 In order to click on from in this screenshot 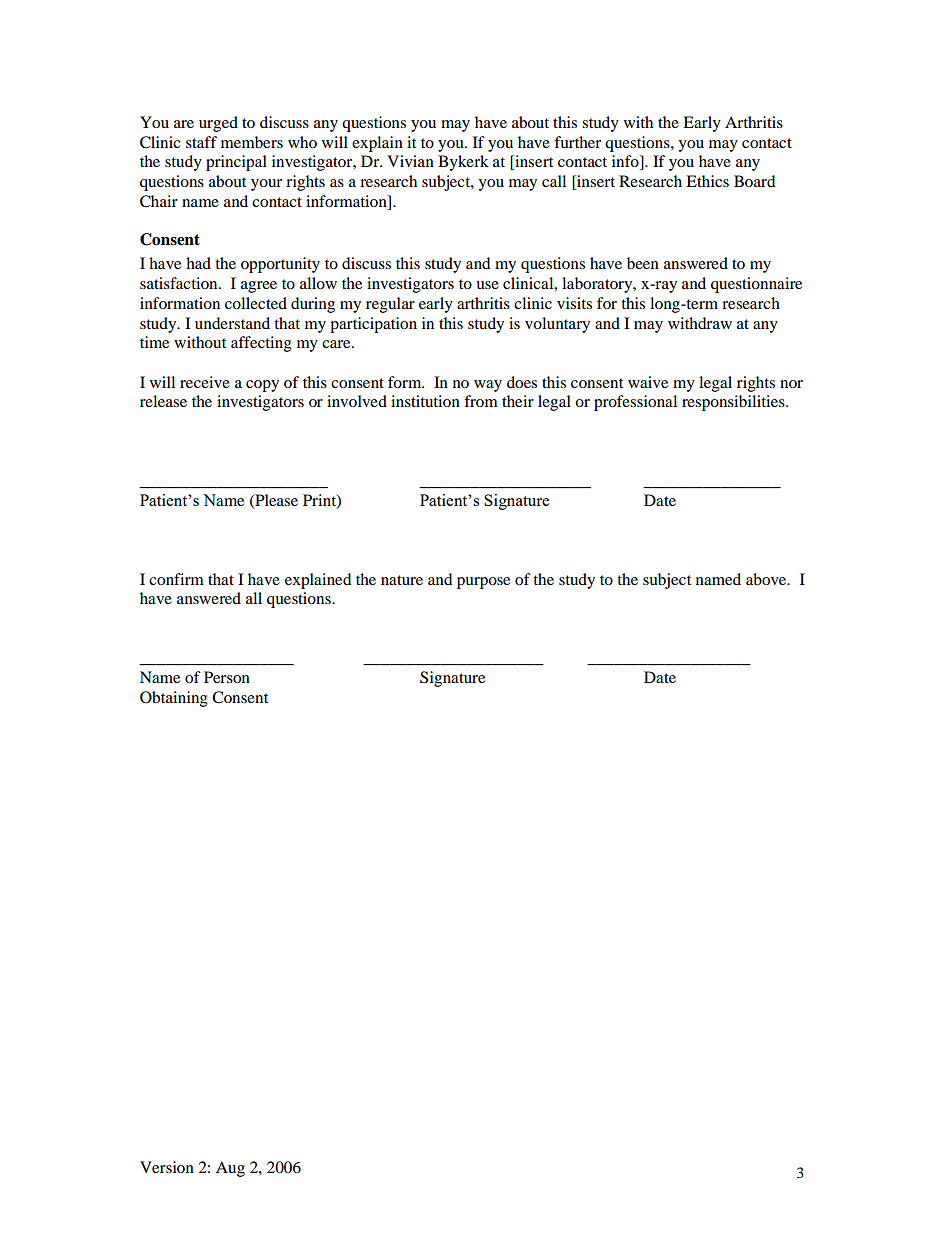, I will do `click(481, 401)`.
